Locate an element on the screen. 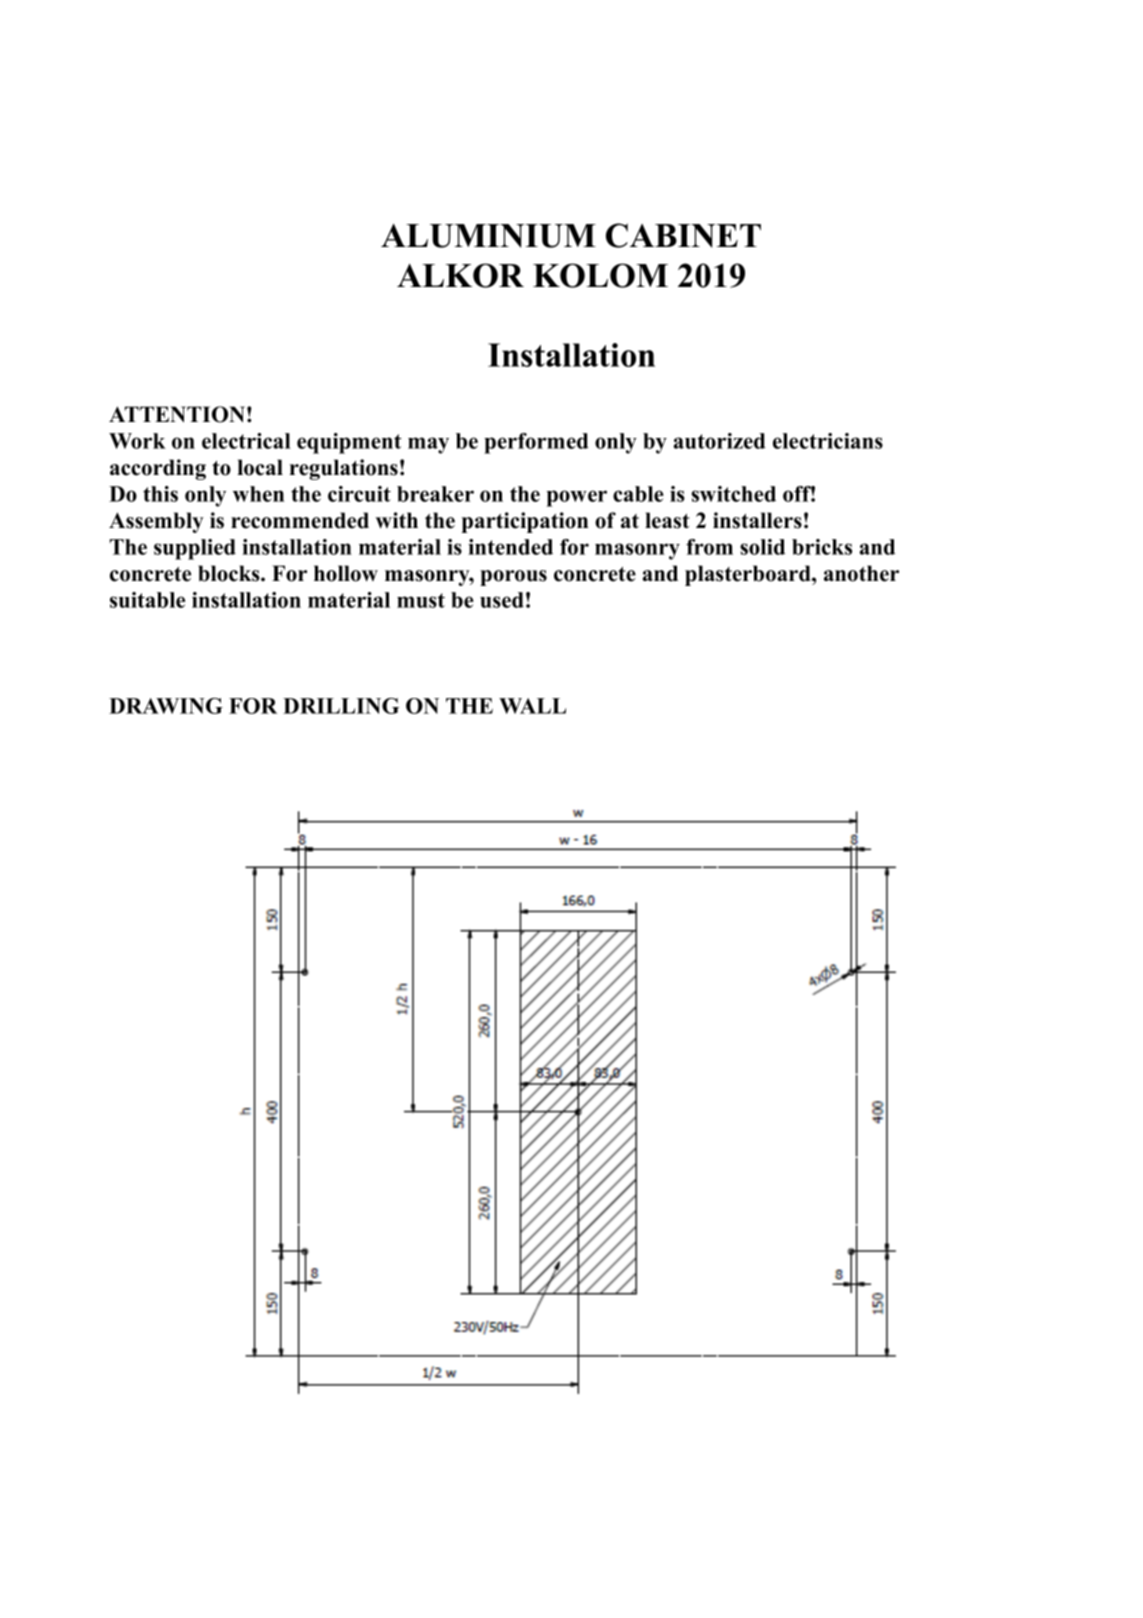  electricians is located at coordinates (828, 441).
